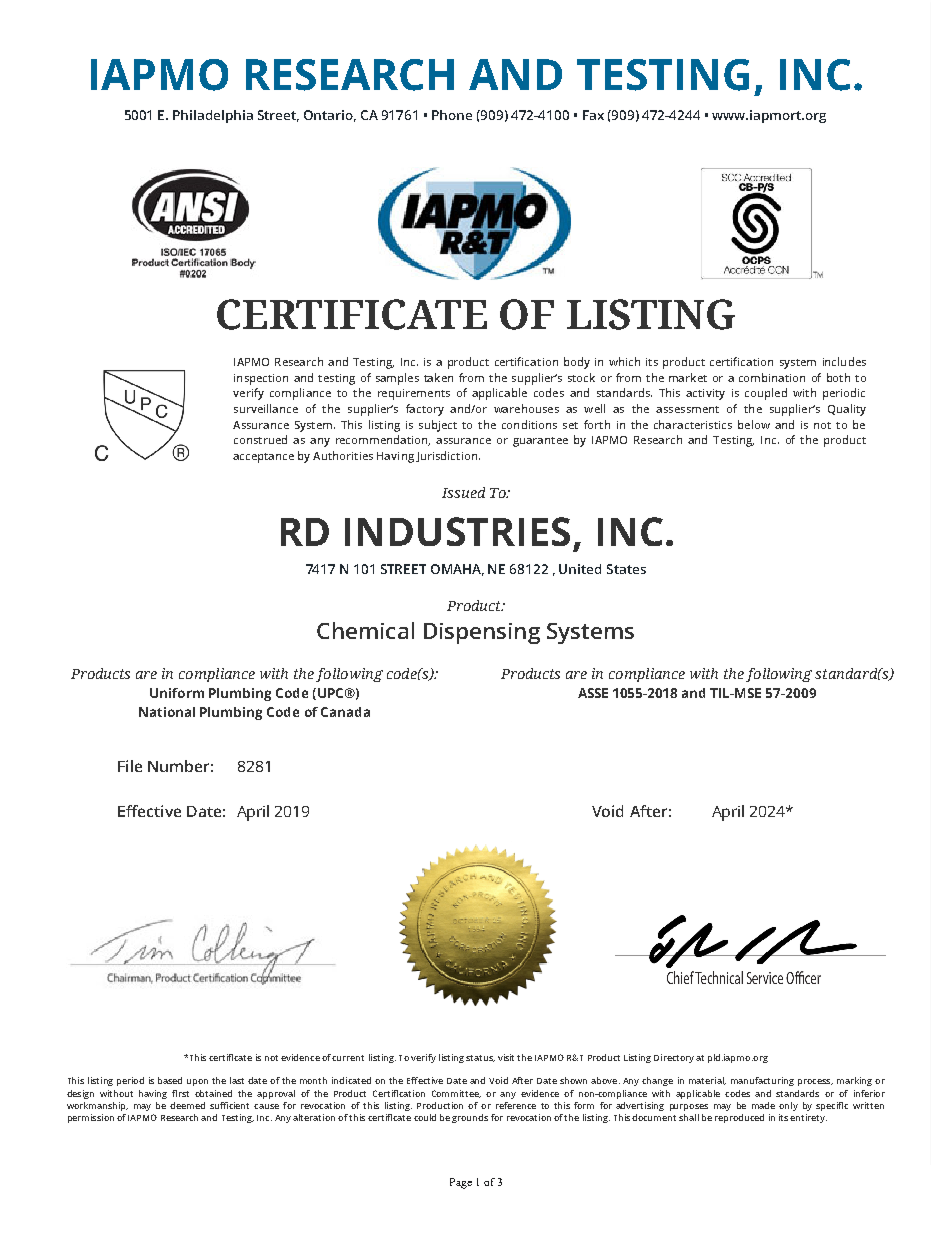 Image resolution: width=952 pixels, height=1233 pixels. What do you see at coordinates (754, 424) in the screenshot?
I see `below` at bounding box center [754, 424].
